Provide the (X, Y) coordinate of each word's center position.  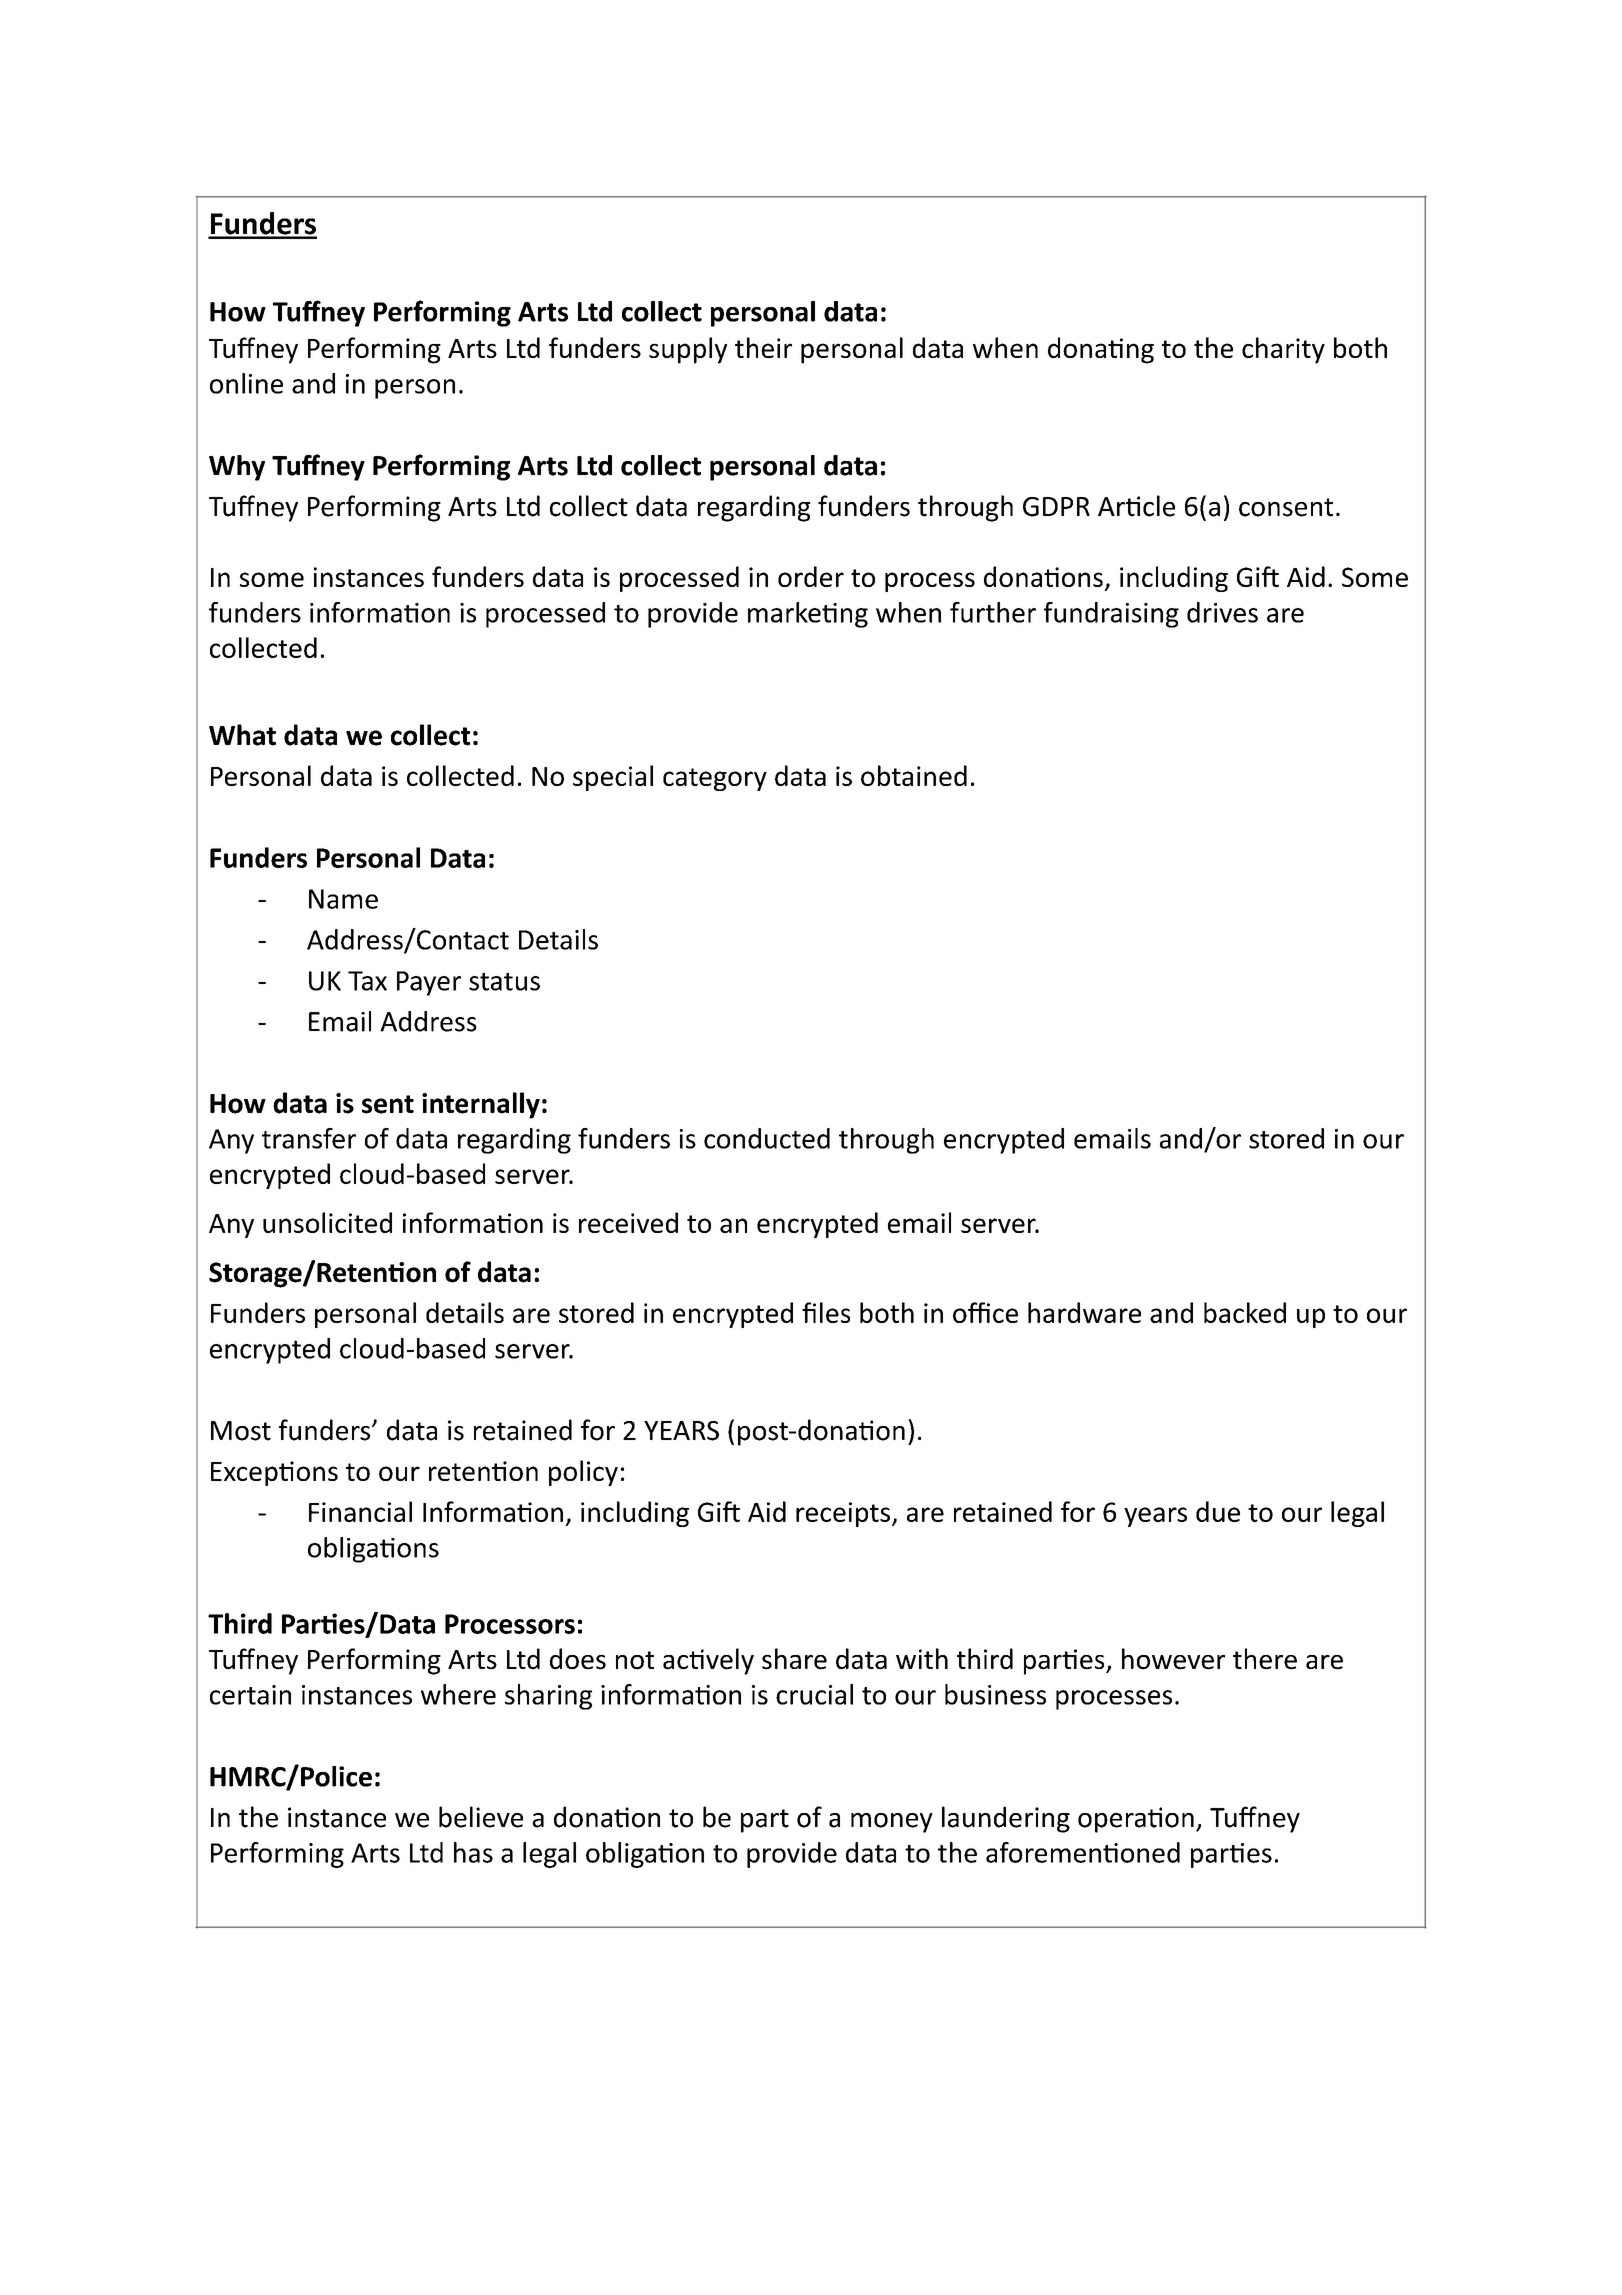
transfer (309, 1138)
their (763, 347)
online (246, 383)
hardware (1084, 1312)
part (765, 1821)
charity (1283, 350)
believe (481, 1817)
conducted (767, 1138)
